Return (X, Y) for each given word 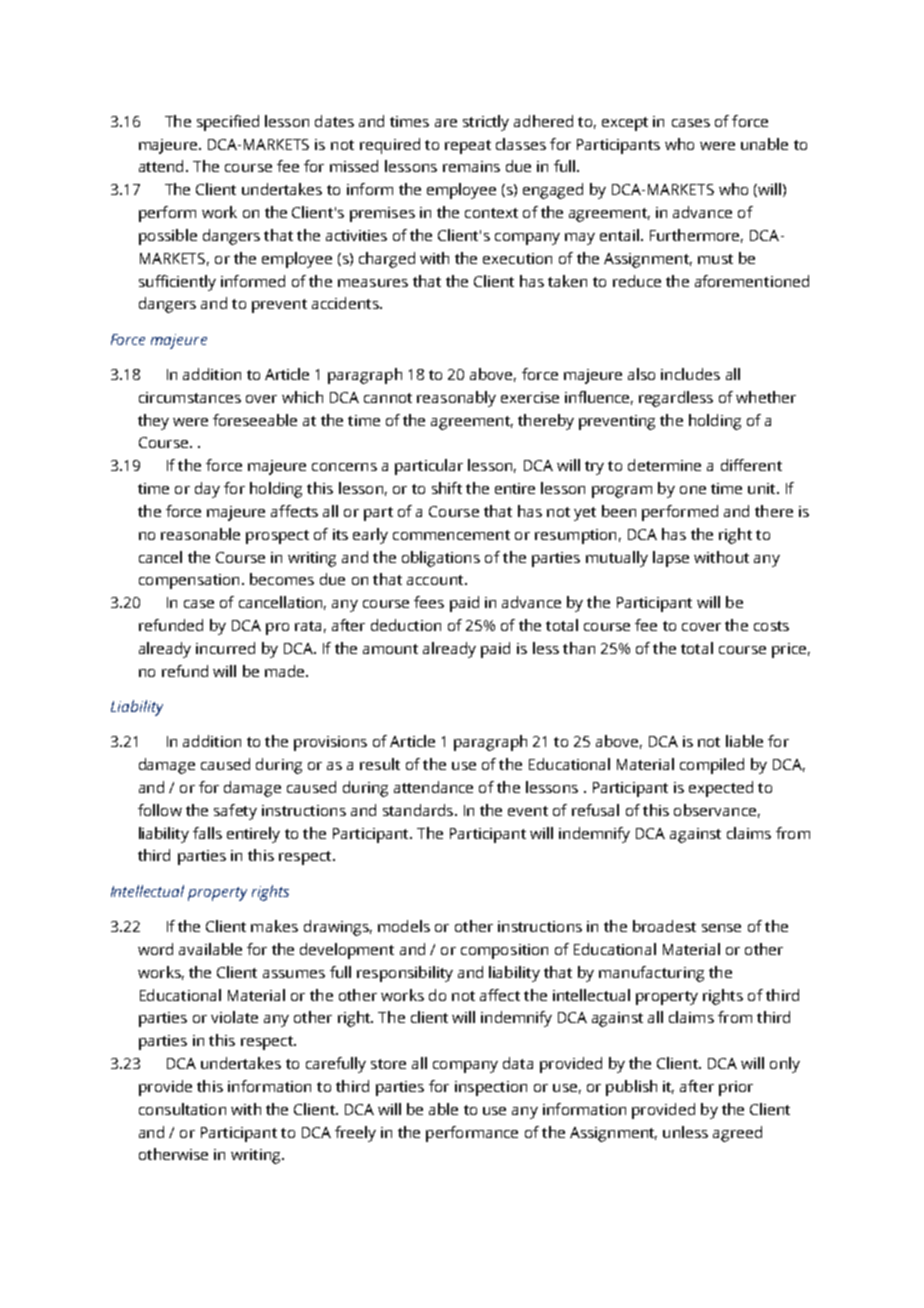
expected (721, 789)
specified (228, 123)
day (207, 490)
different (751, 465)
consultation (182, 1109)
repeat (468, 147)
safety (235, 812)
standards (419, 810)
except (625, 124)
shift (447, 488)
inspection (491, 1088)
